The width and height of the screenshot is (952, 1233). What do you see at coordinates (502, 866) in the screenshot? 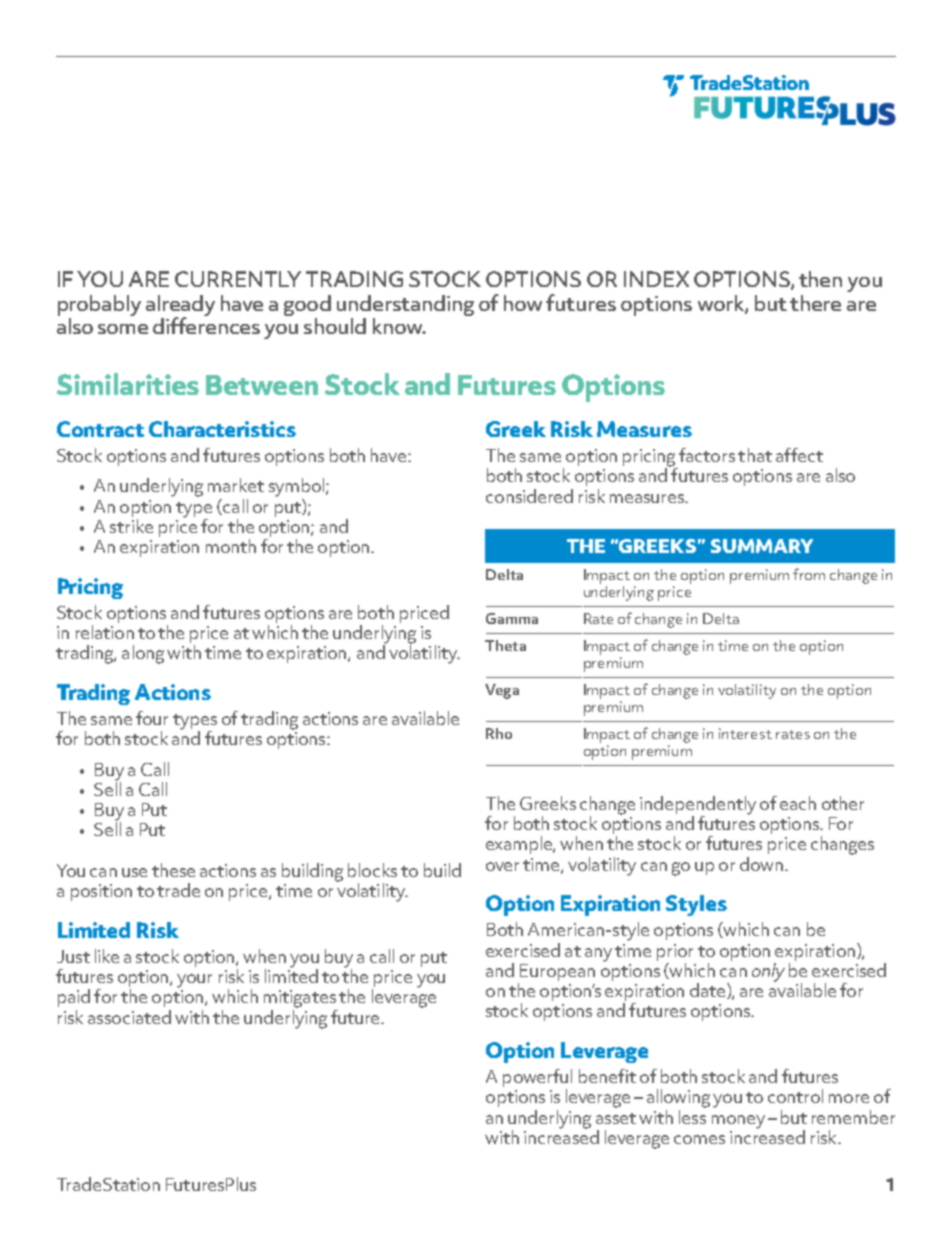
I see `over` at bounding box center [502, 866].
